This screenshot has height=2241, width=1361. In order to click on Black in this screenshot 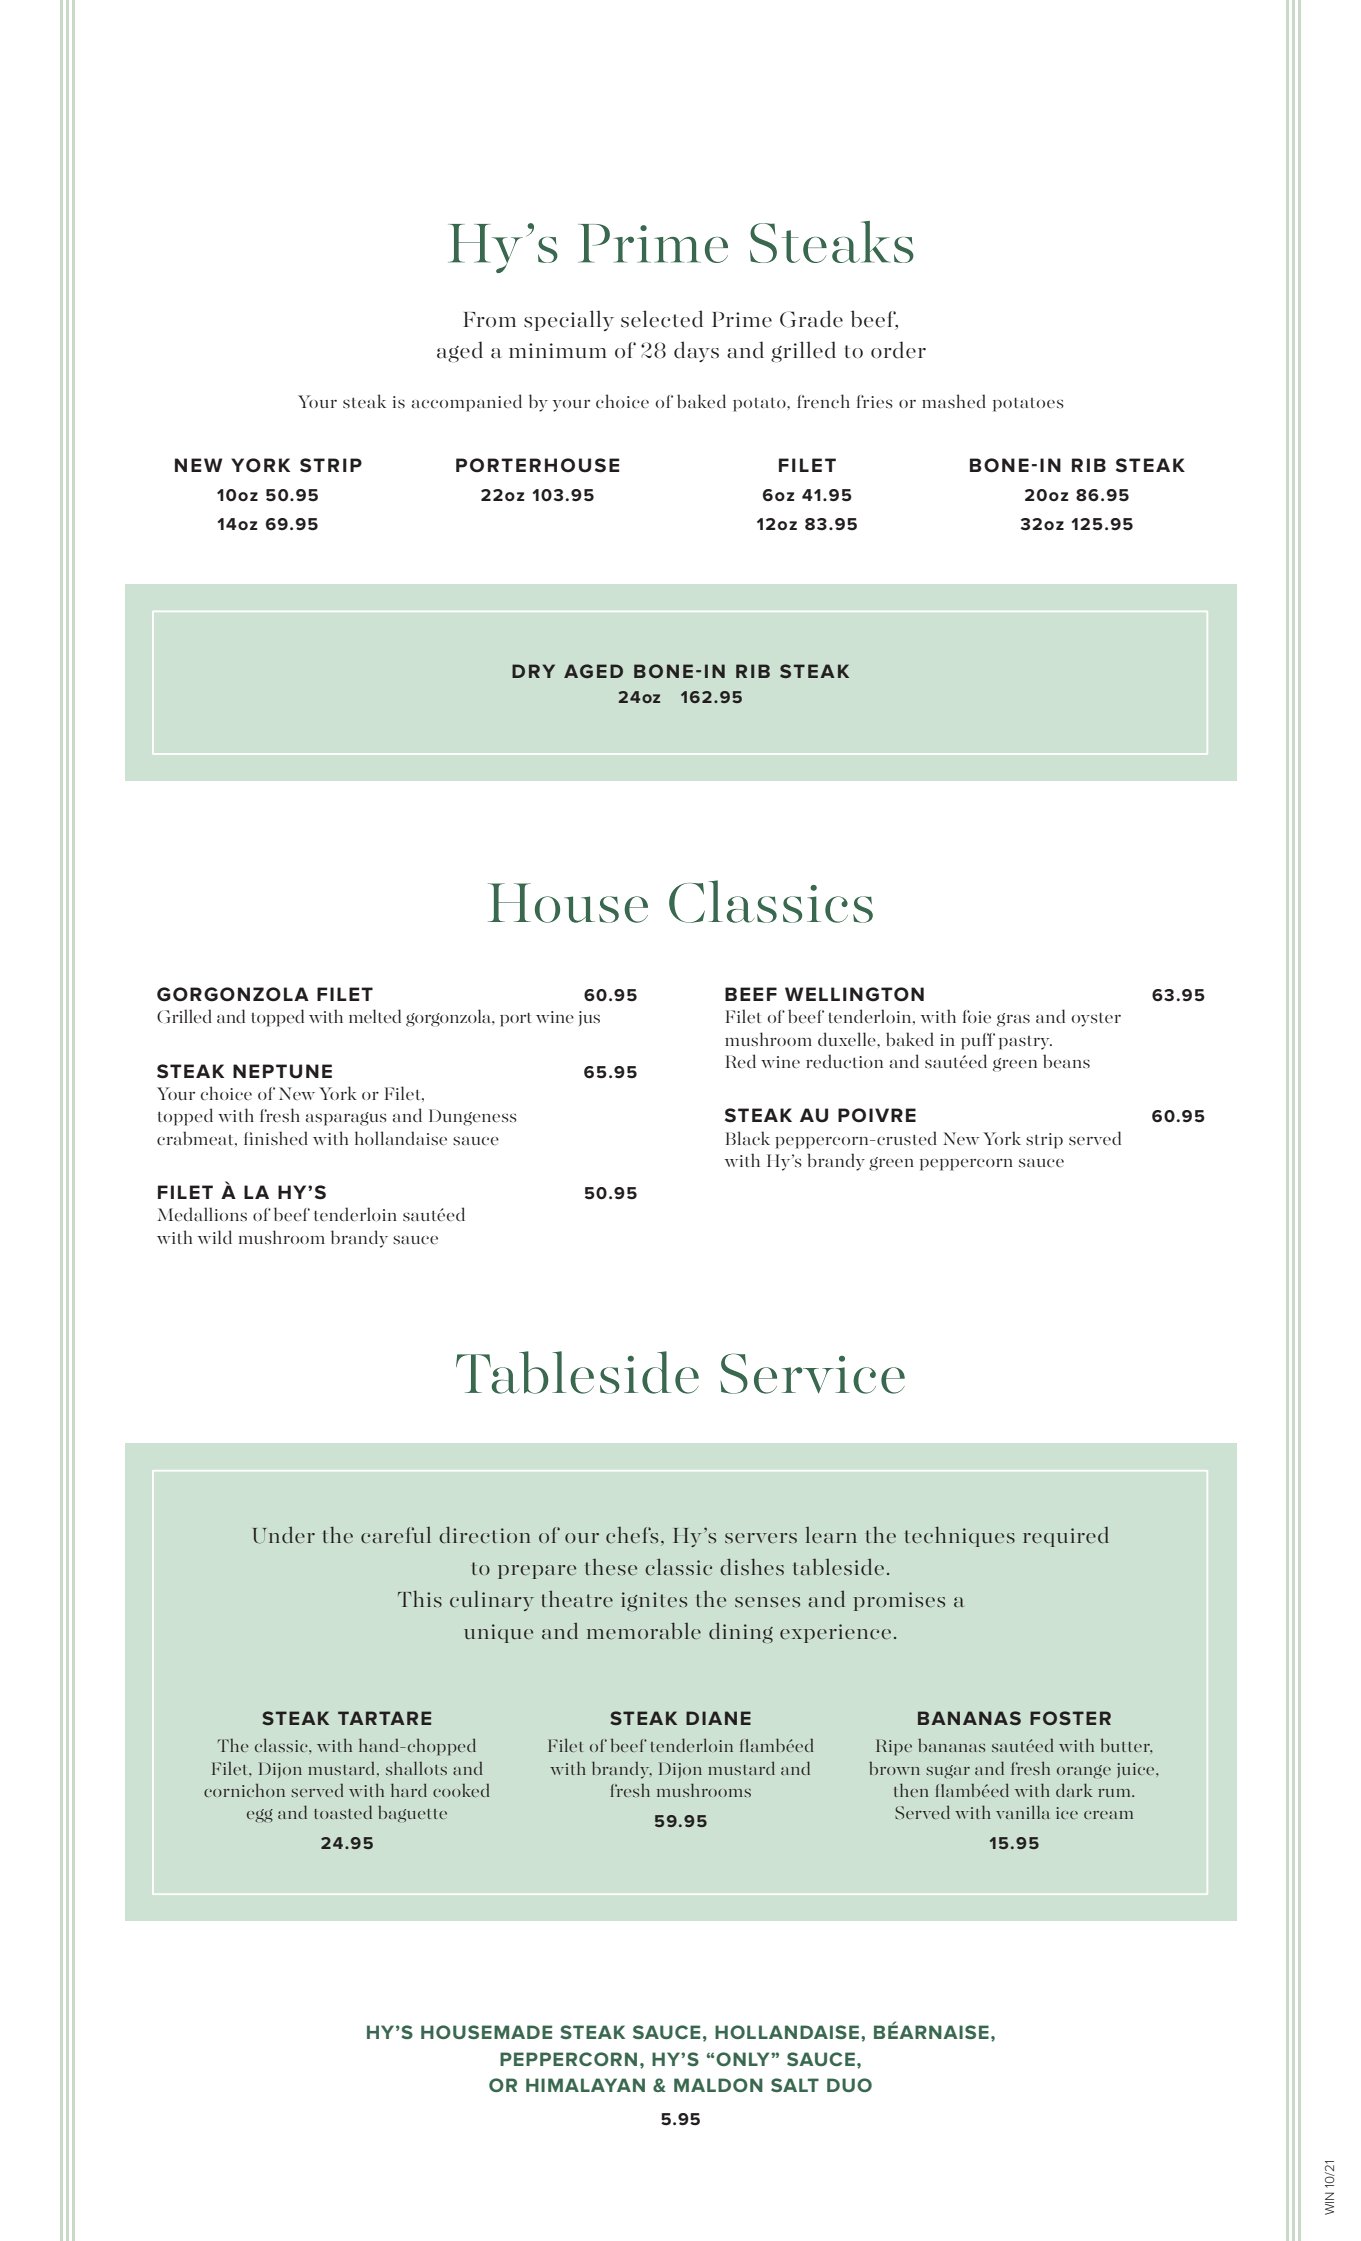, I will do `click(748, 1138)`.
